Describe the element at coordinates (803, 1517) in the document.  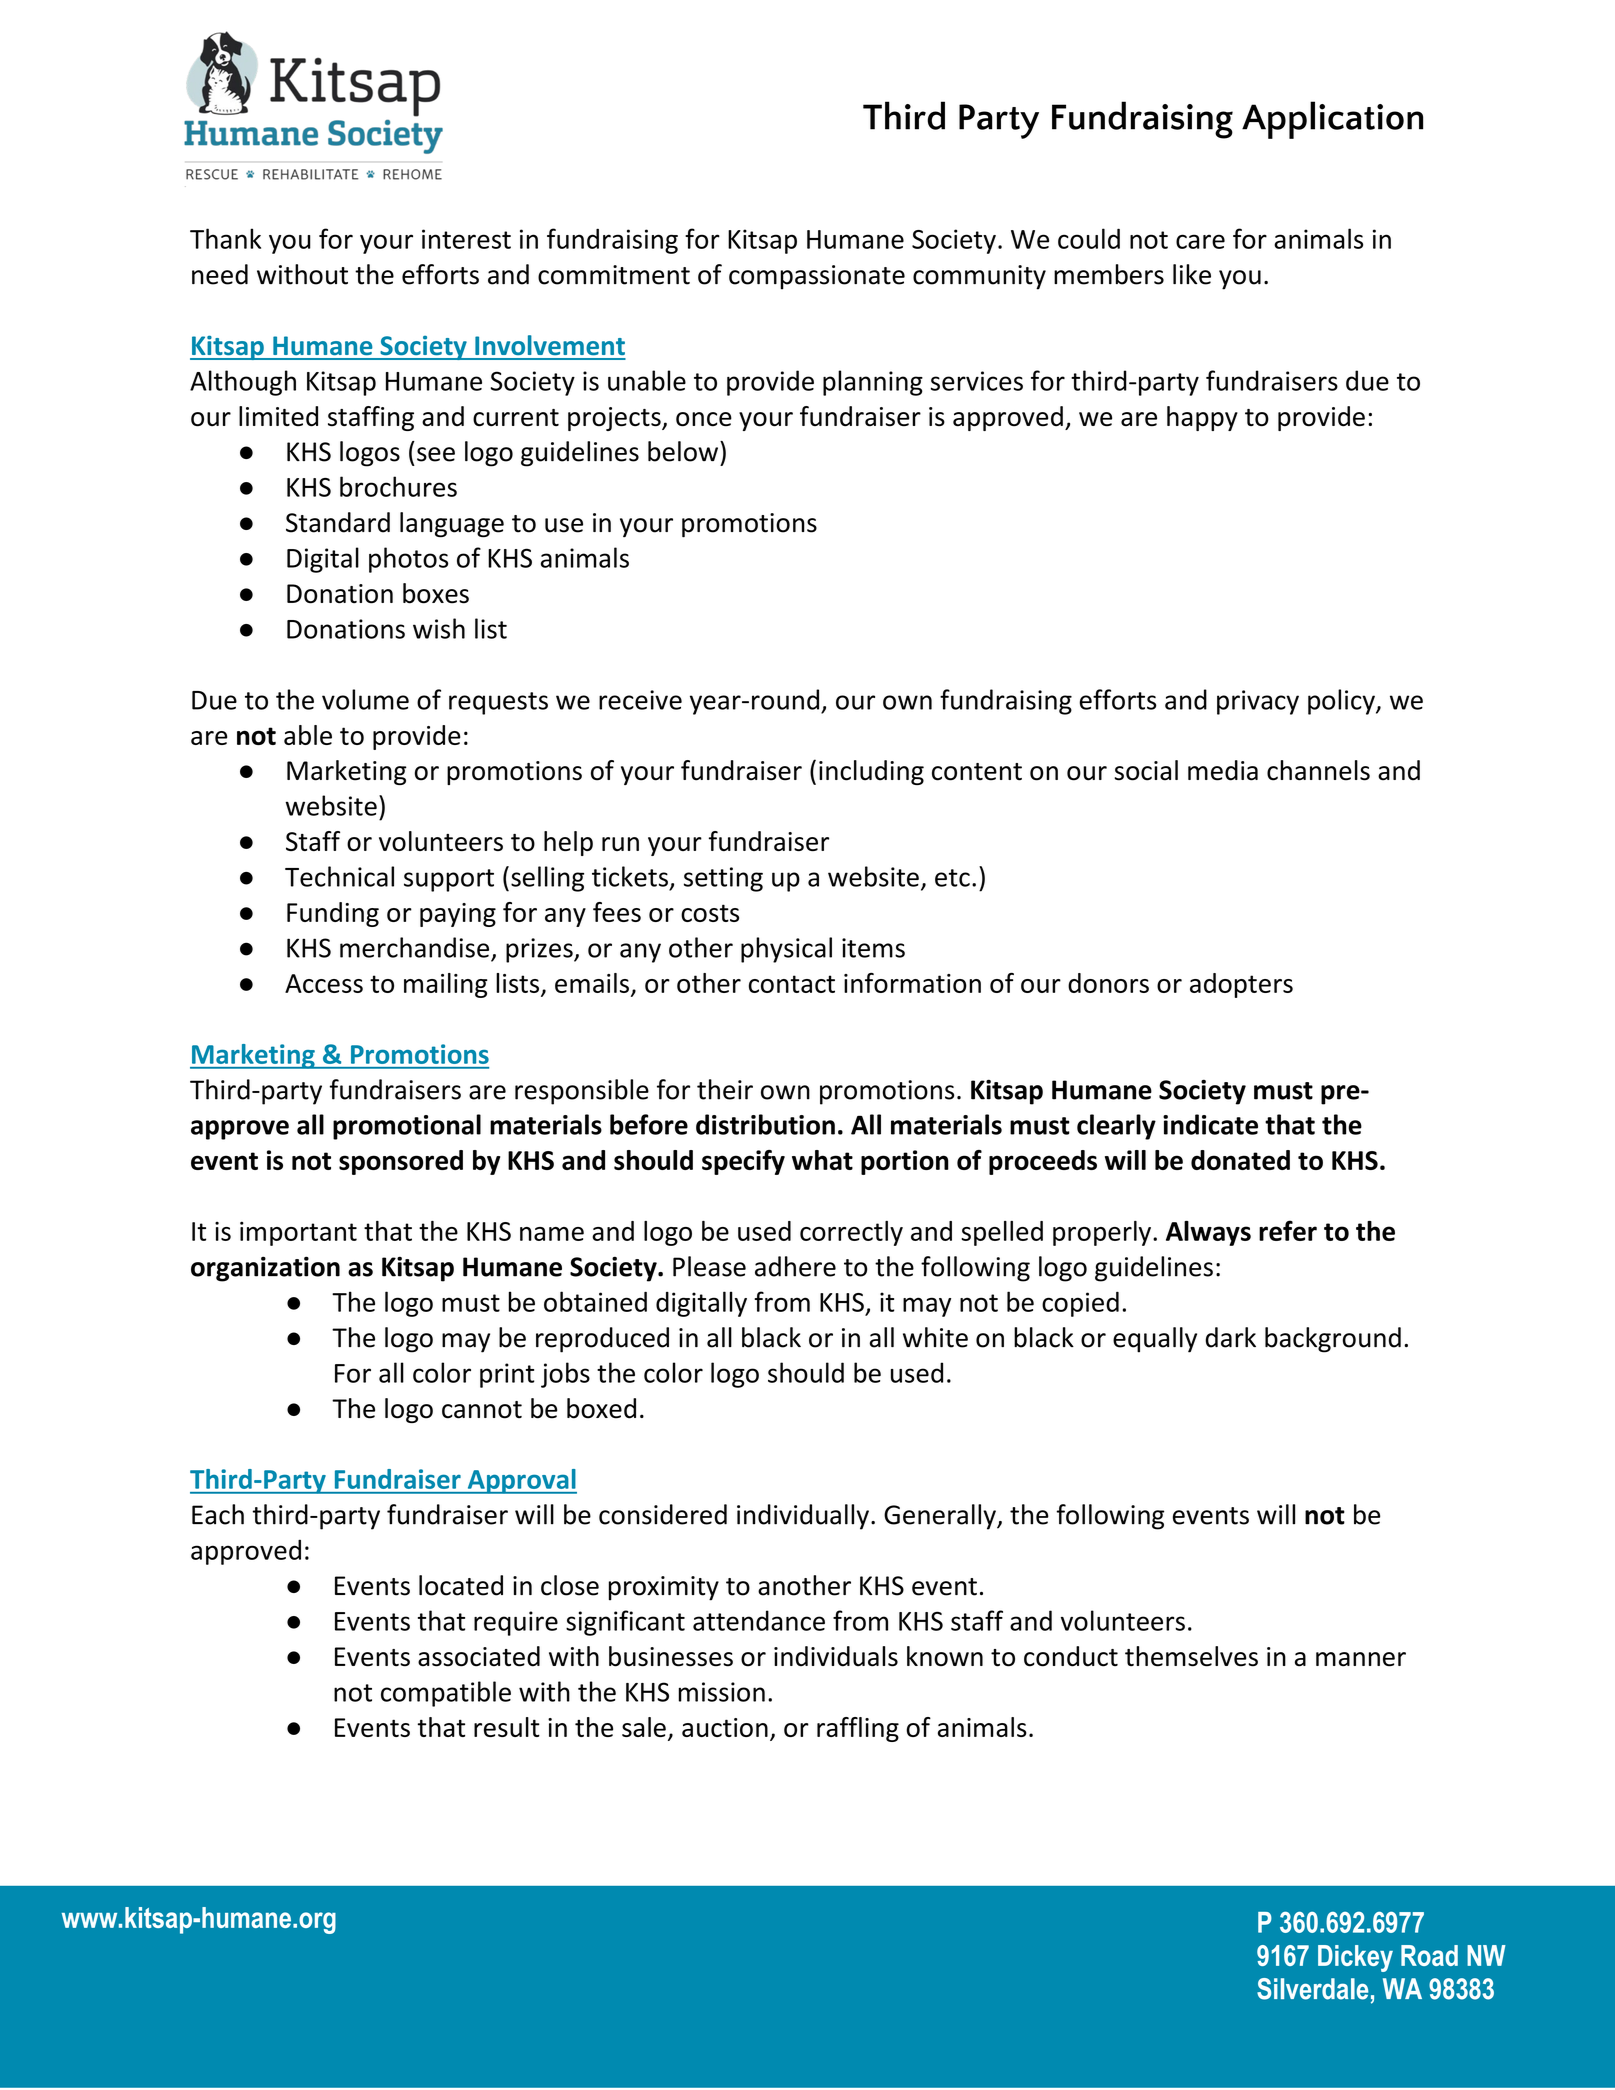
I see `individually` at that location.
